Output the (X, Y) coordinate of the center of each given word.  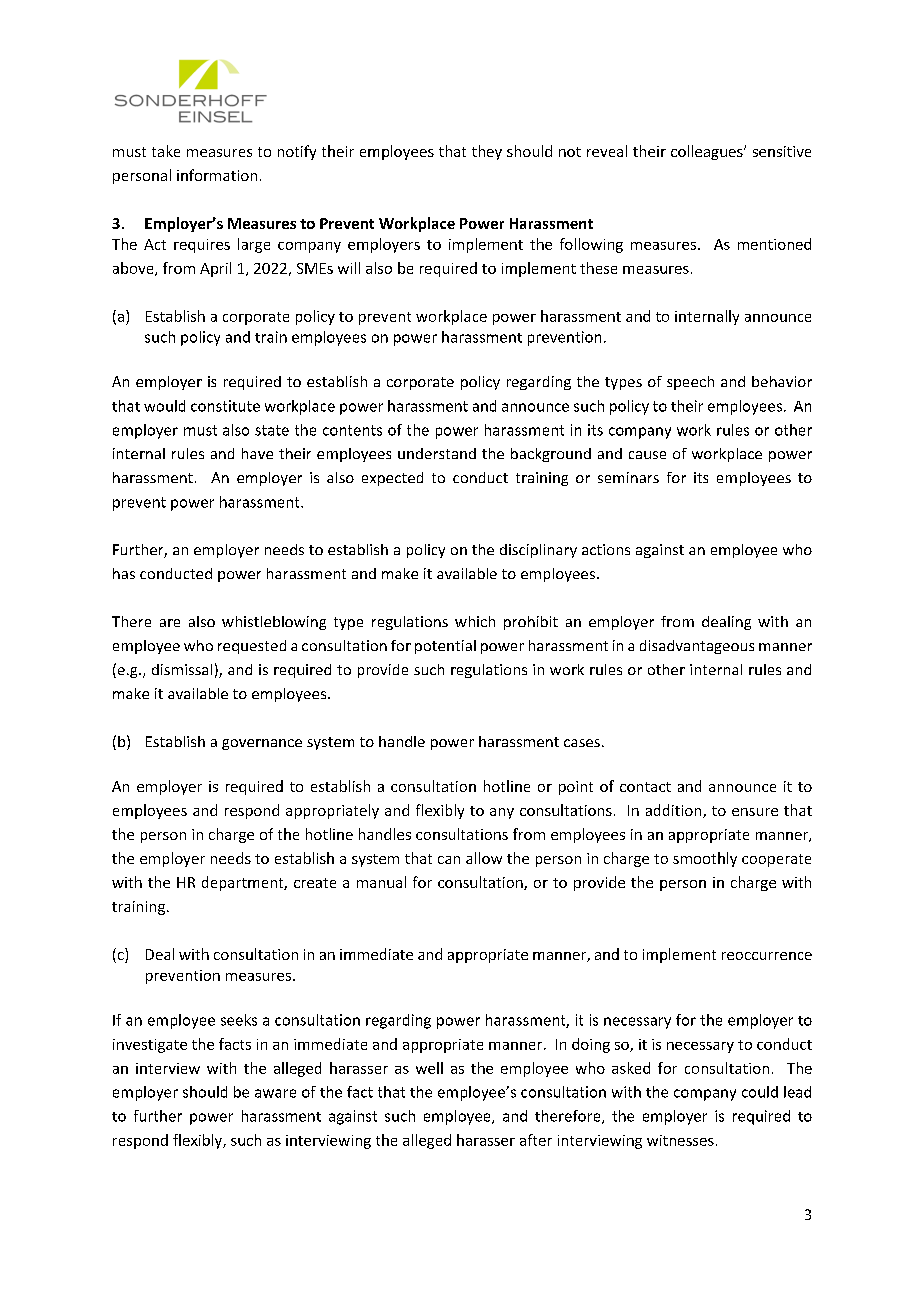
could (760, 1092)
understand (437, 453)
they (487, 152)
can (449, 860)
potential (445, 647)
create (315, 883)
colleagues (708, 152)
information (217, 175)
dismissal (182, 669)
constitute (225, 406)
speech (690, 383)
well (429, 1068)
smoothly (705, 859)
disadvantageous (697, 647)
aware (275, 1093)
